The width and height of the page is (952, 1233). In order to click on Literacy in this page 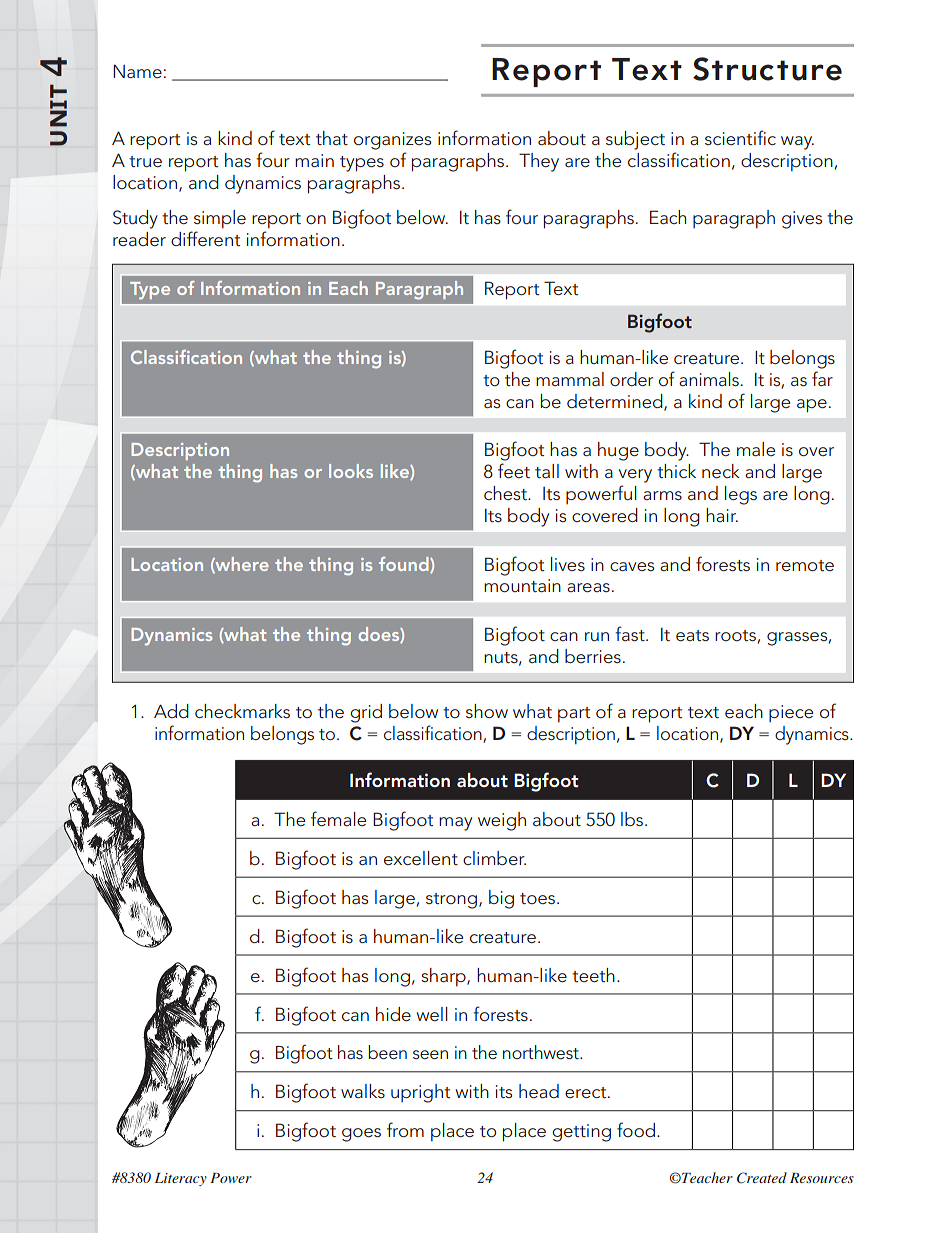, I will do `click(181, 1179)`.
